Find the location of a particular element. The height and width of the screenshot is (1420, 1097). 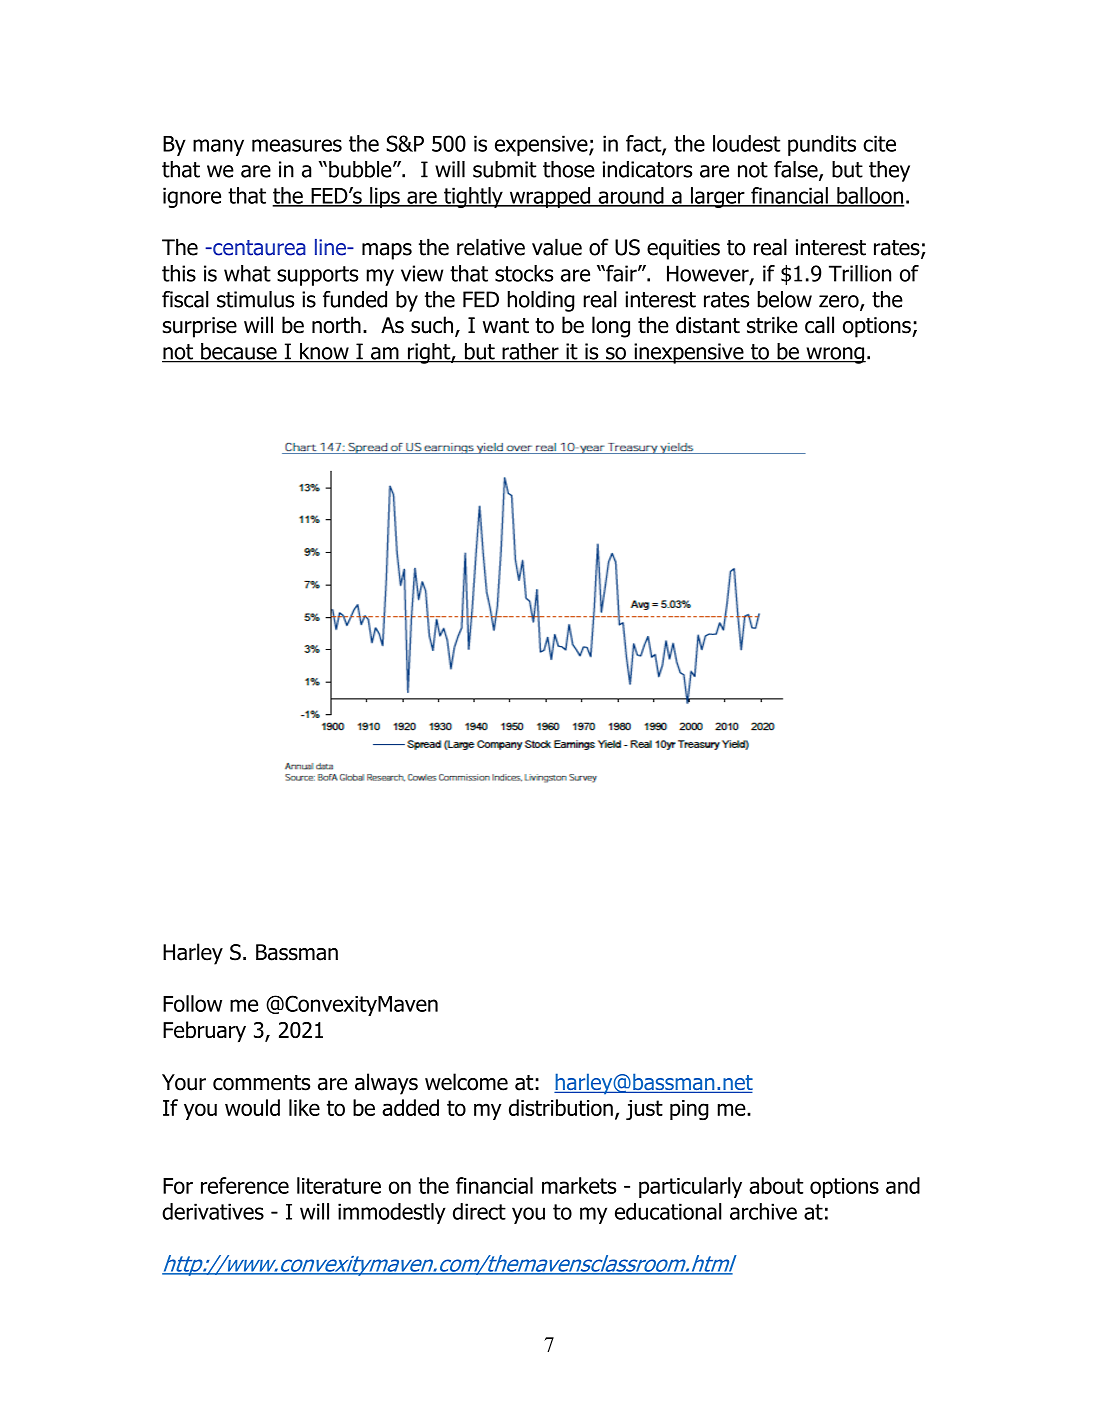

those is located at coordinates (569, 169).
